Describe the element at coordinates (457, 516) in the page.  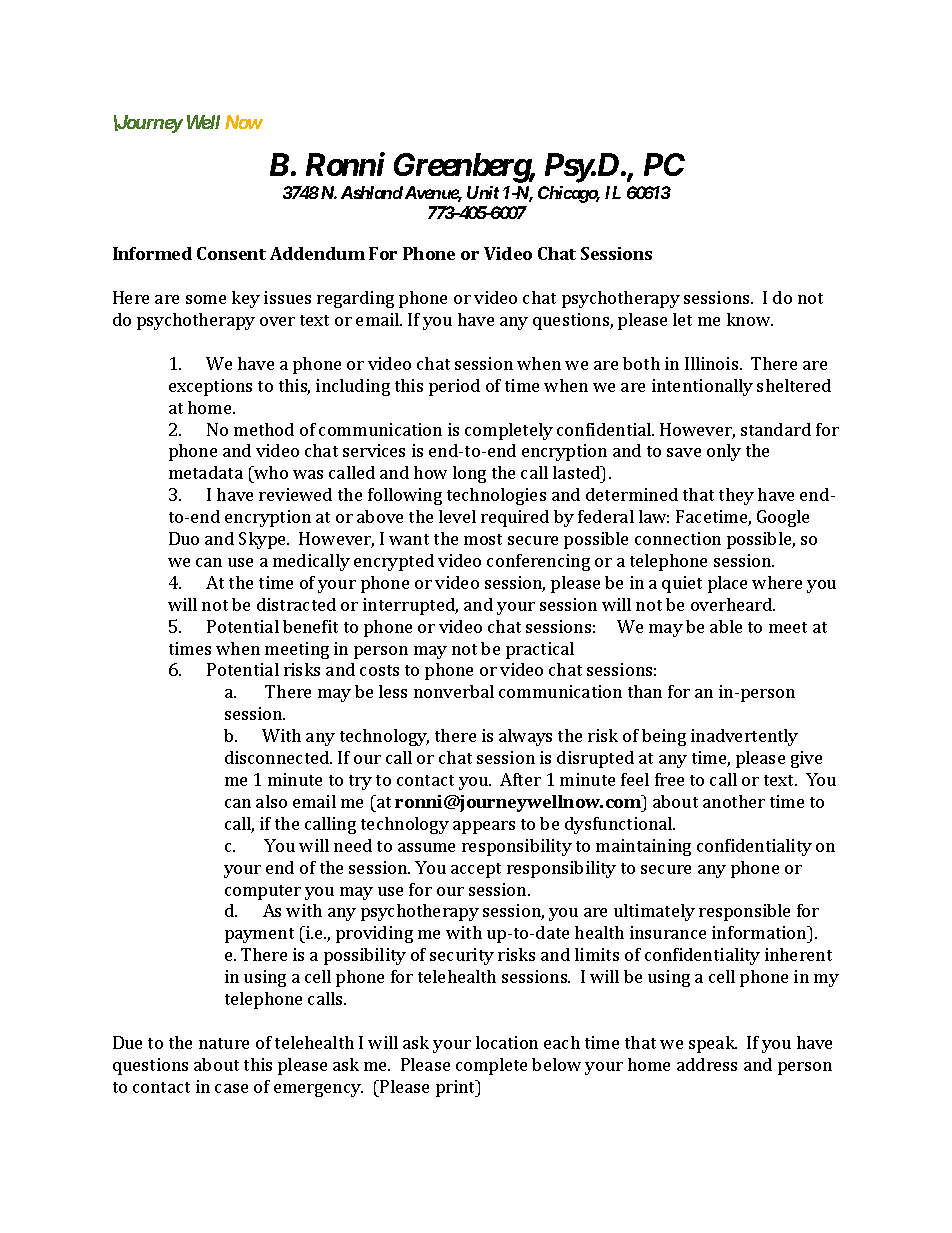
I see `level` at that location.
